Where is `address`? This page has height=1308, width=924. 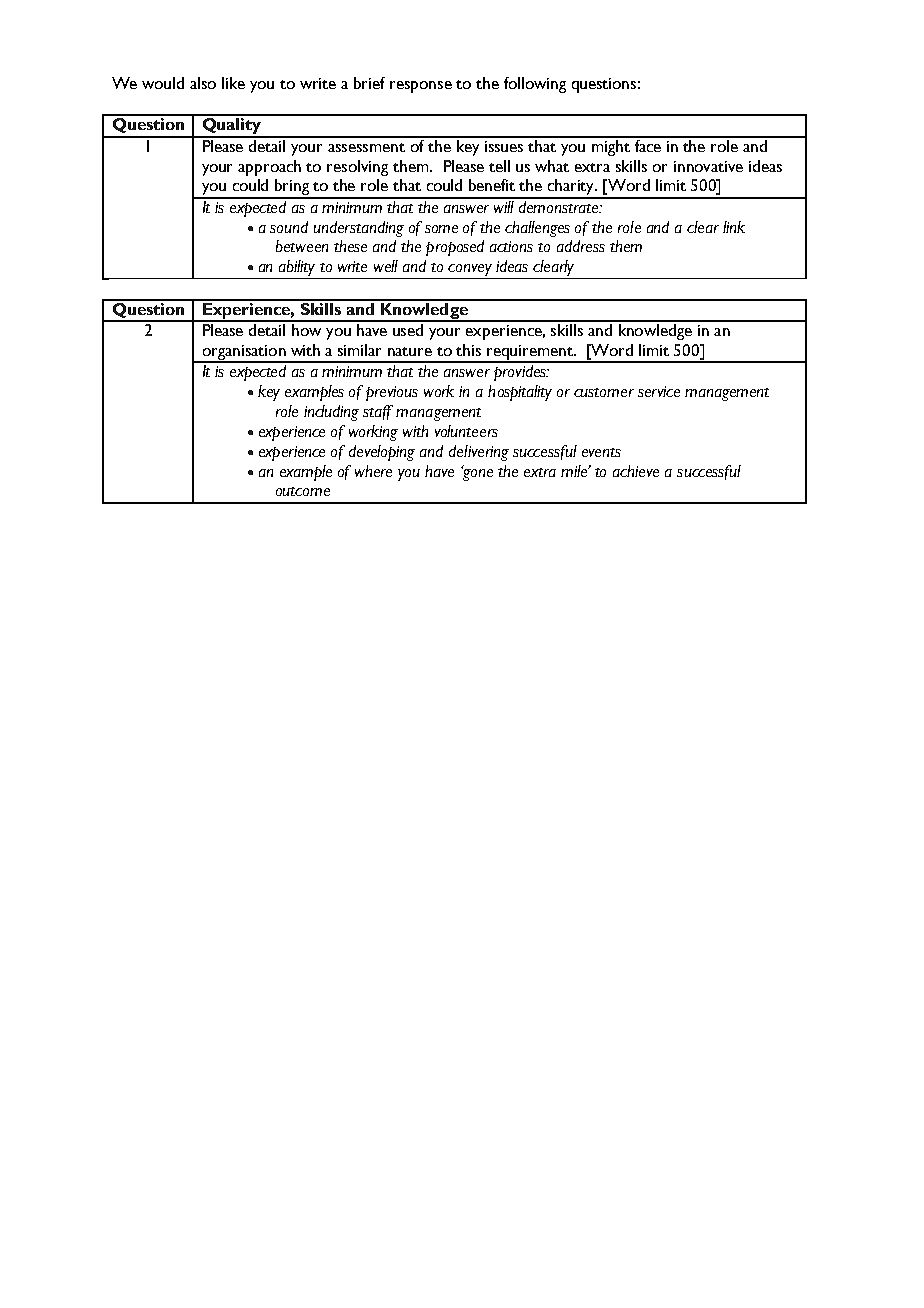
address is located at coordinates (581, 246).
